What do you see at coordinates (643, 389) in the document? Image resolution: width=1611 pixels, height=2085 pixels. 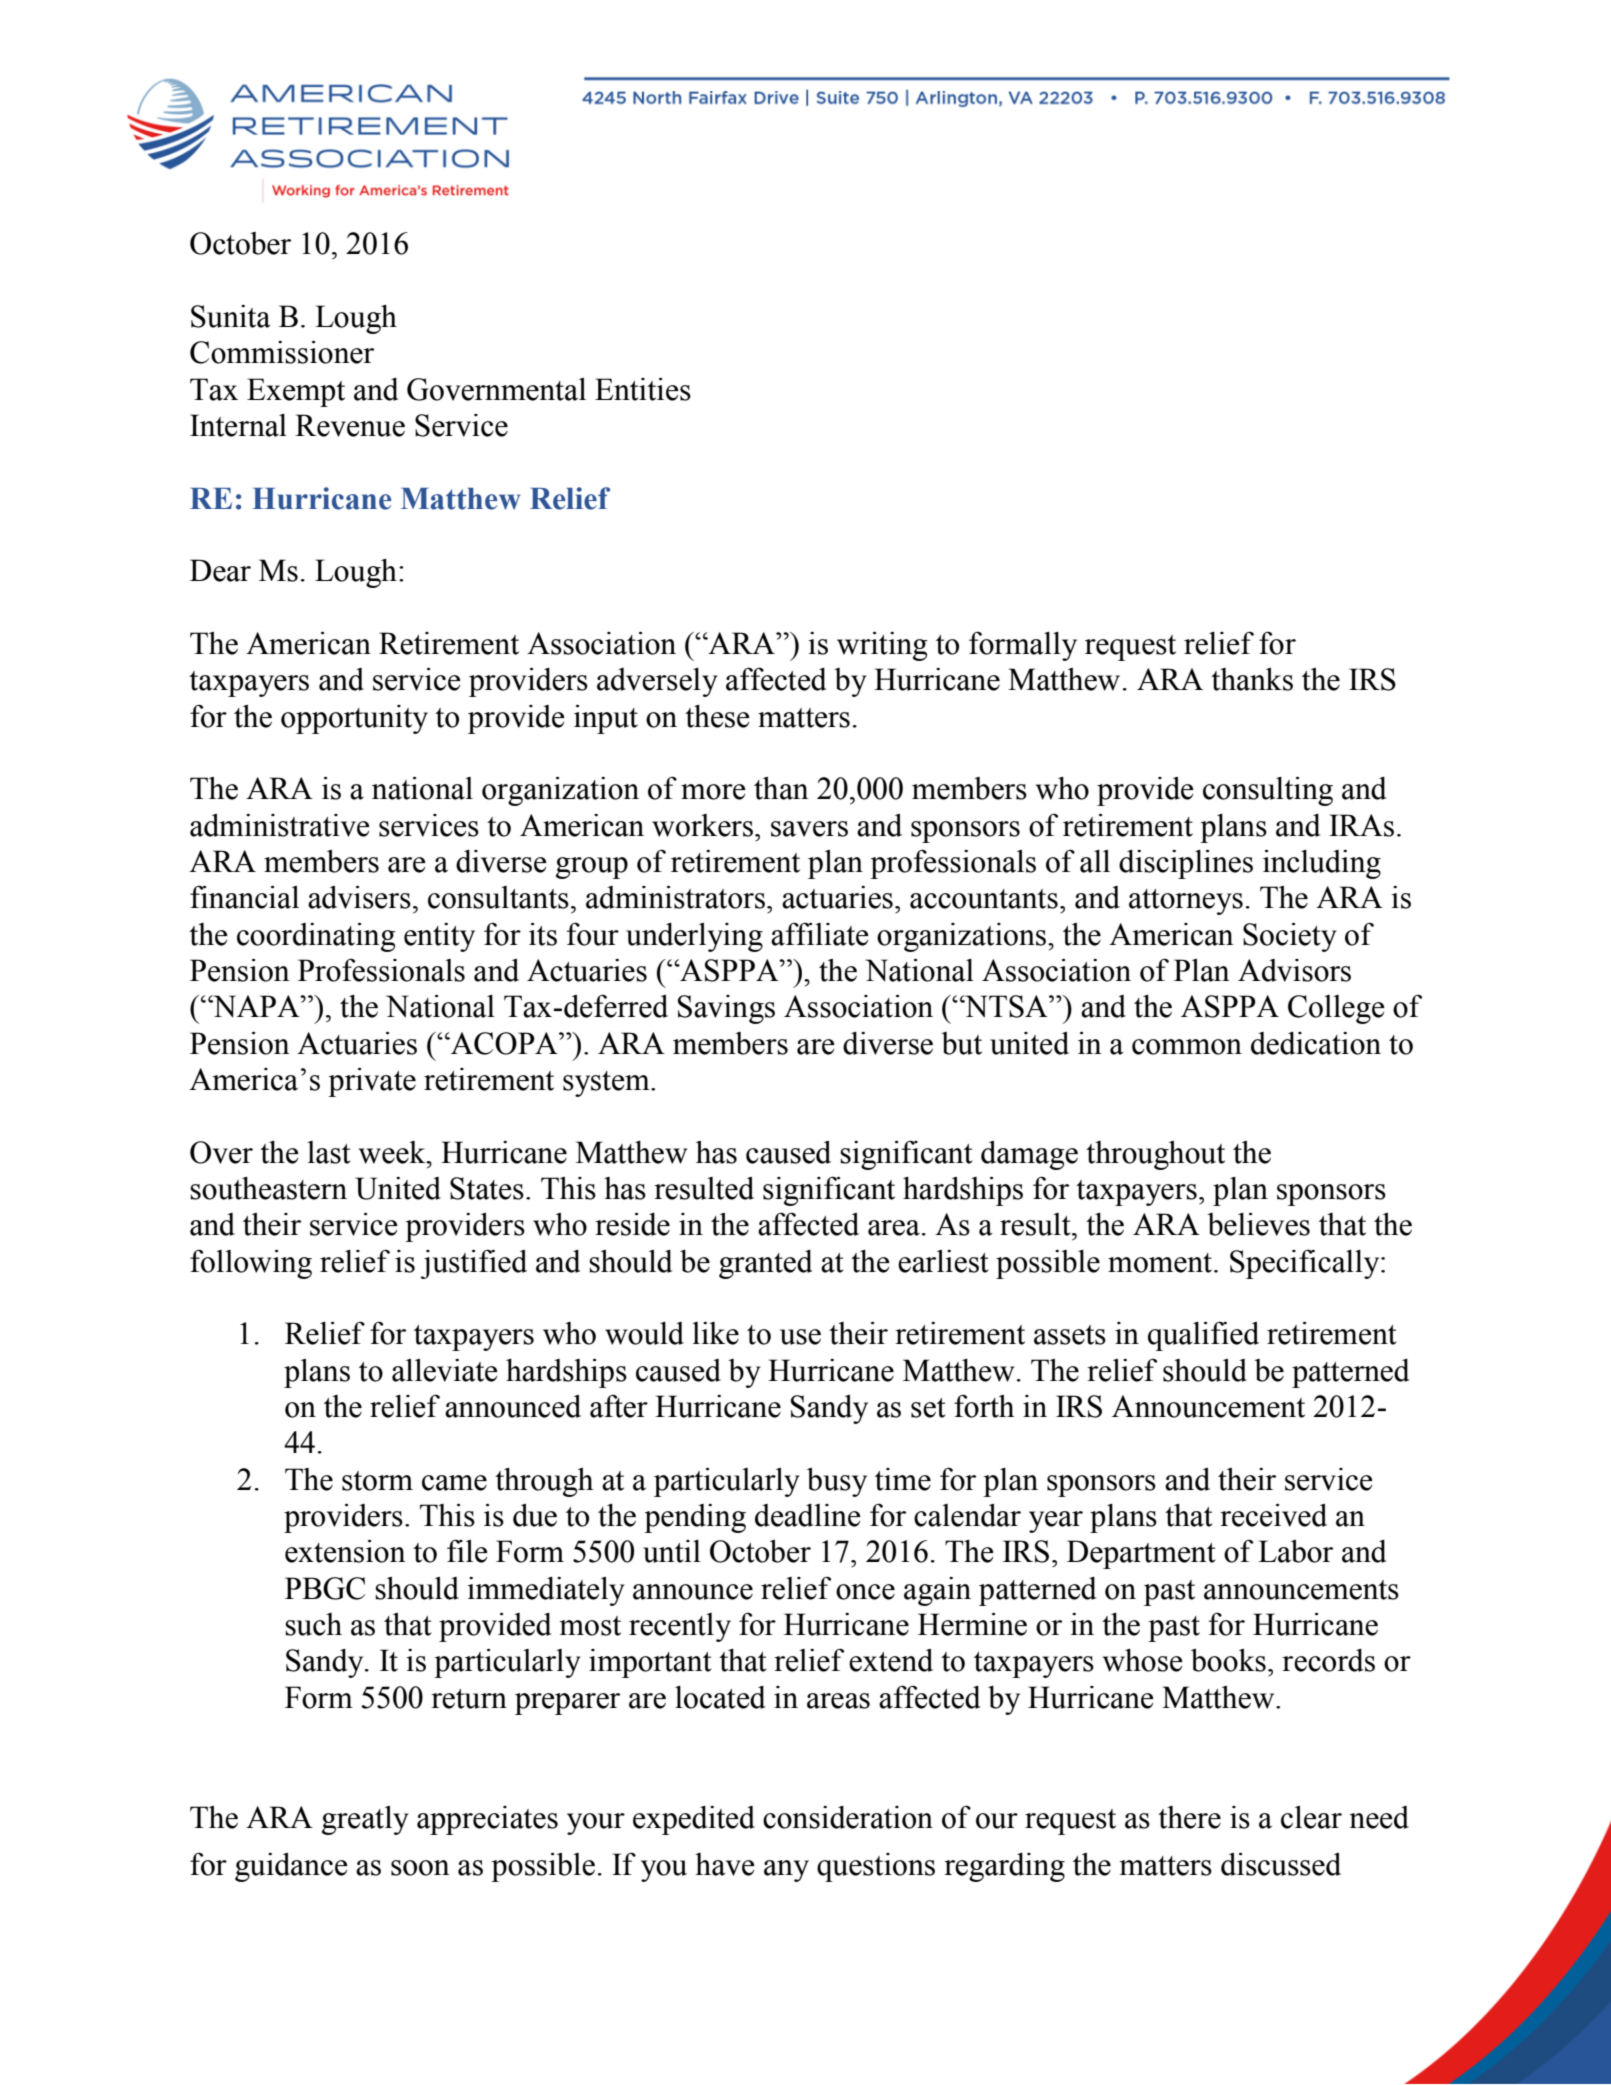 I see `Entities` at bounding box center [643, 389].
